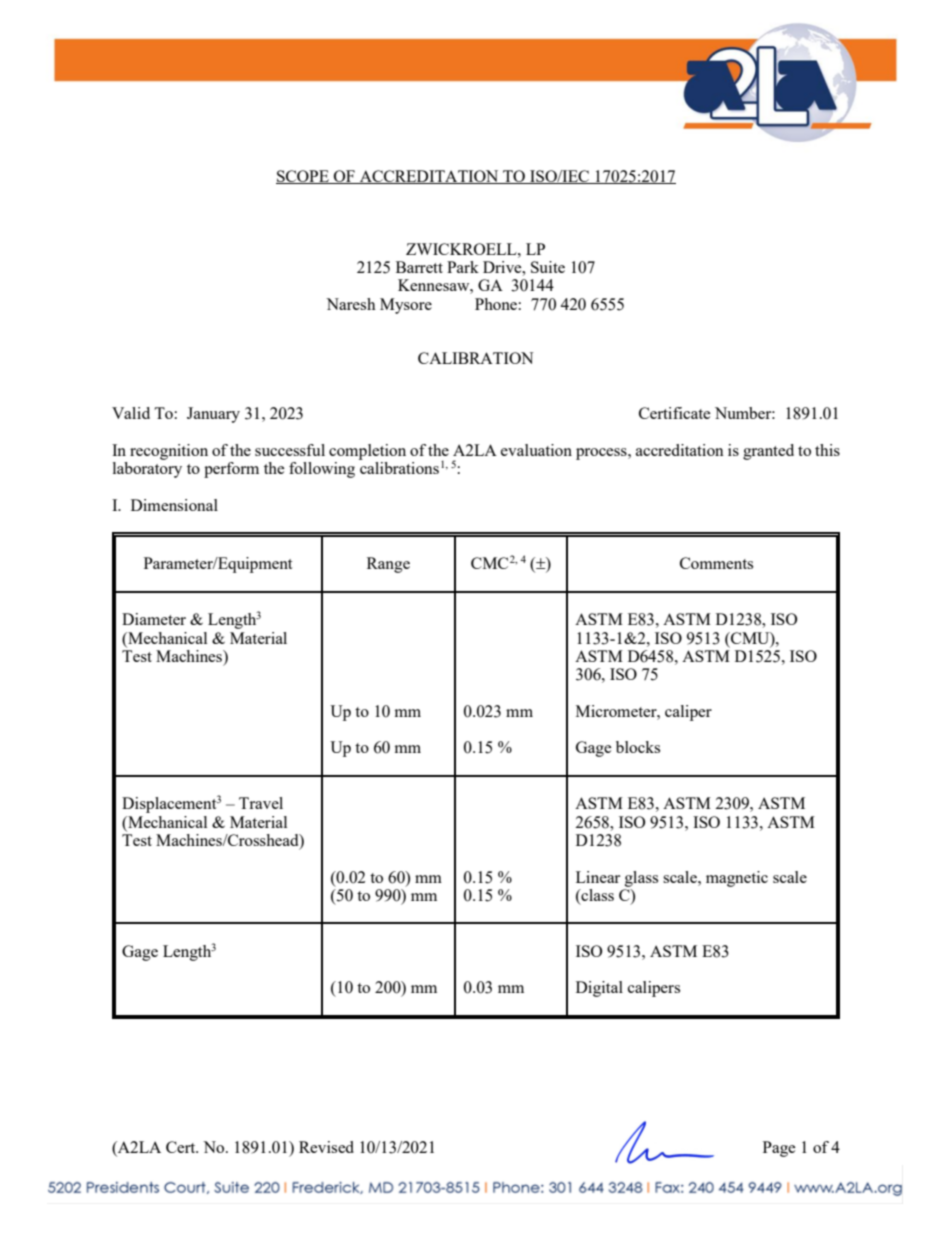 The width and height of the screenshot is (952, 1233). I want to click on Linear, so click(598, 877).
